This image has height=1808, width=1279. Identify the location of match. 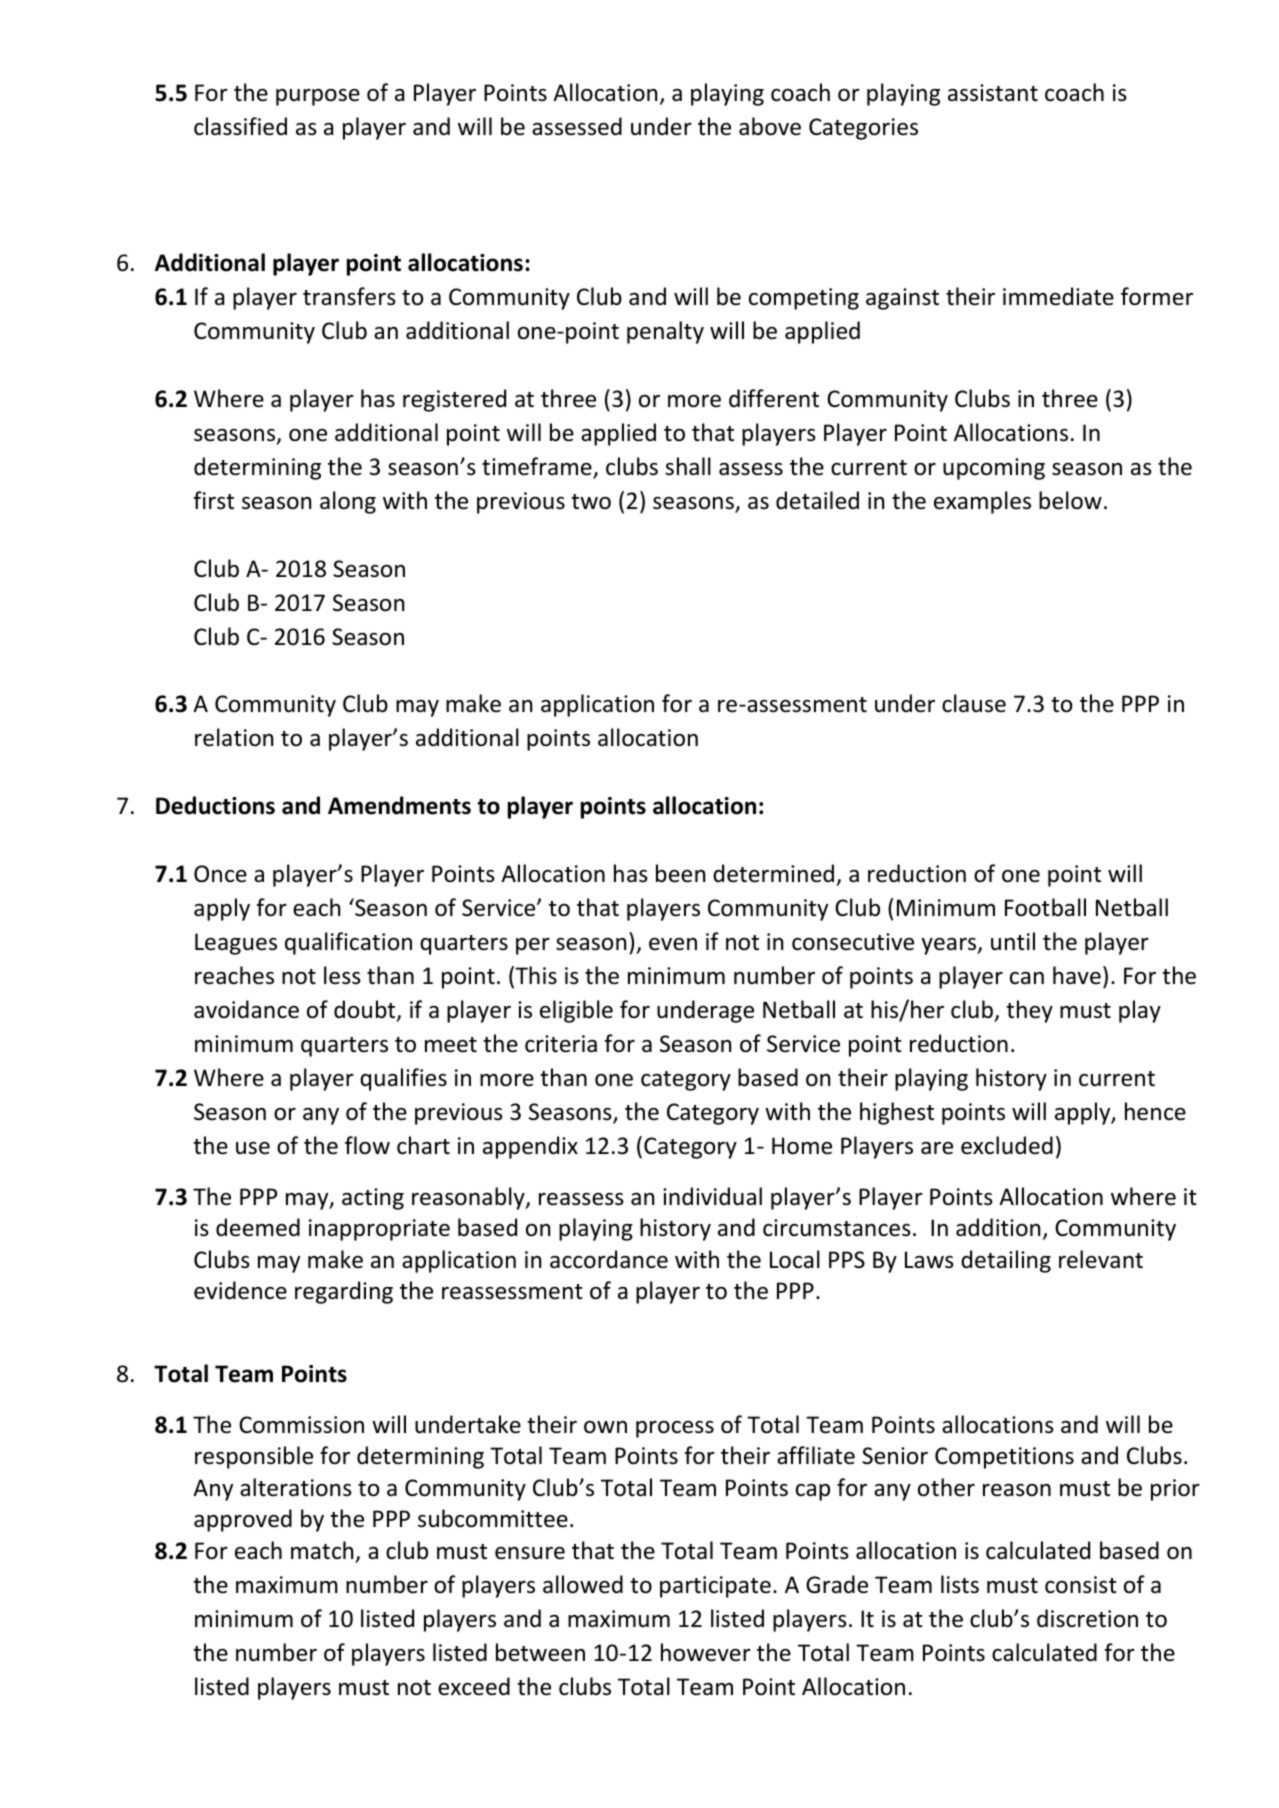
(322, 1550).
